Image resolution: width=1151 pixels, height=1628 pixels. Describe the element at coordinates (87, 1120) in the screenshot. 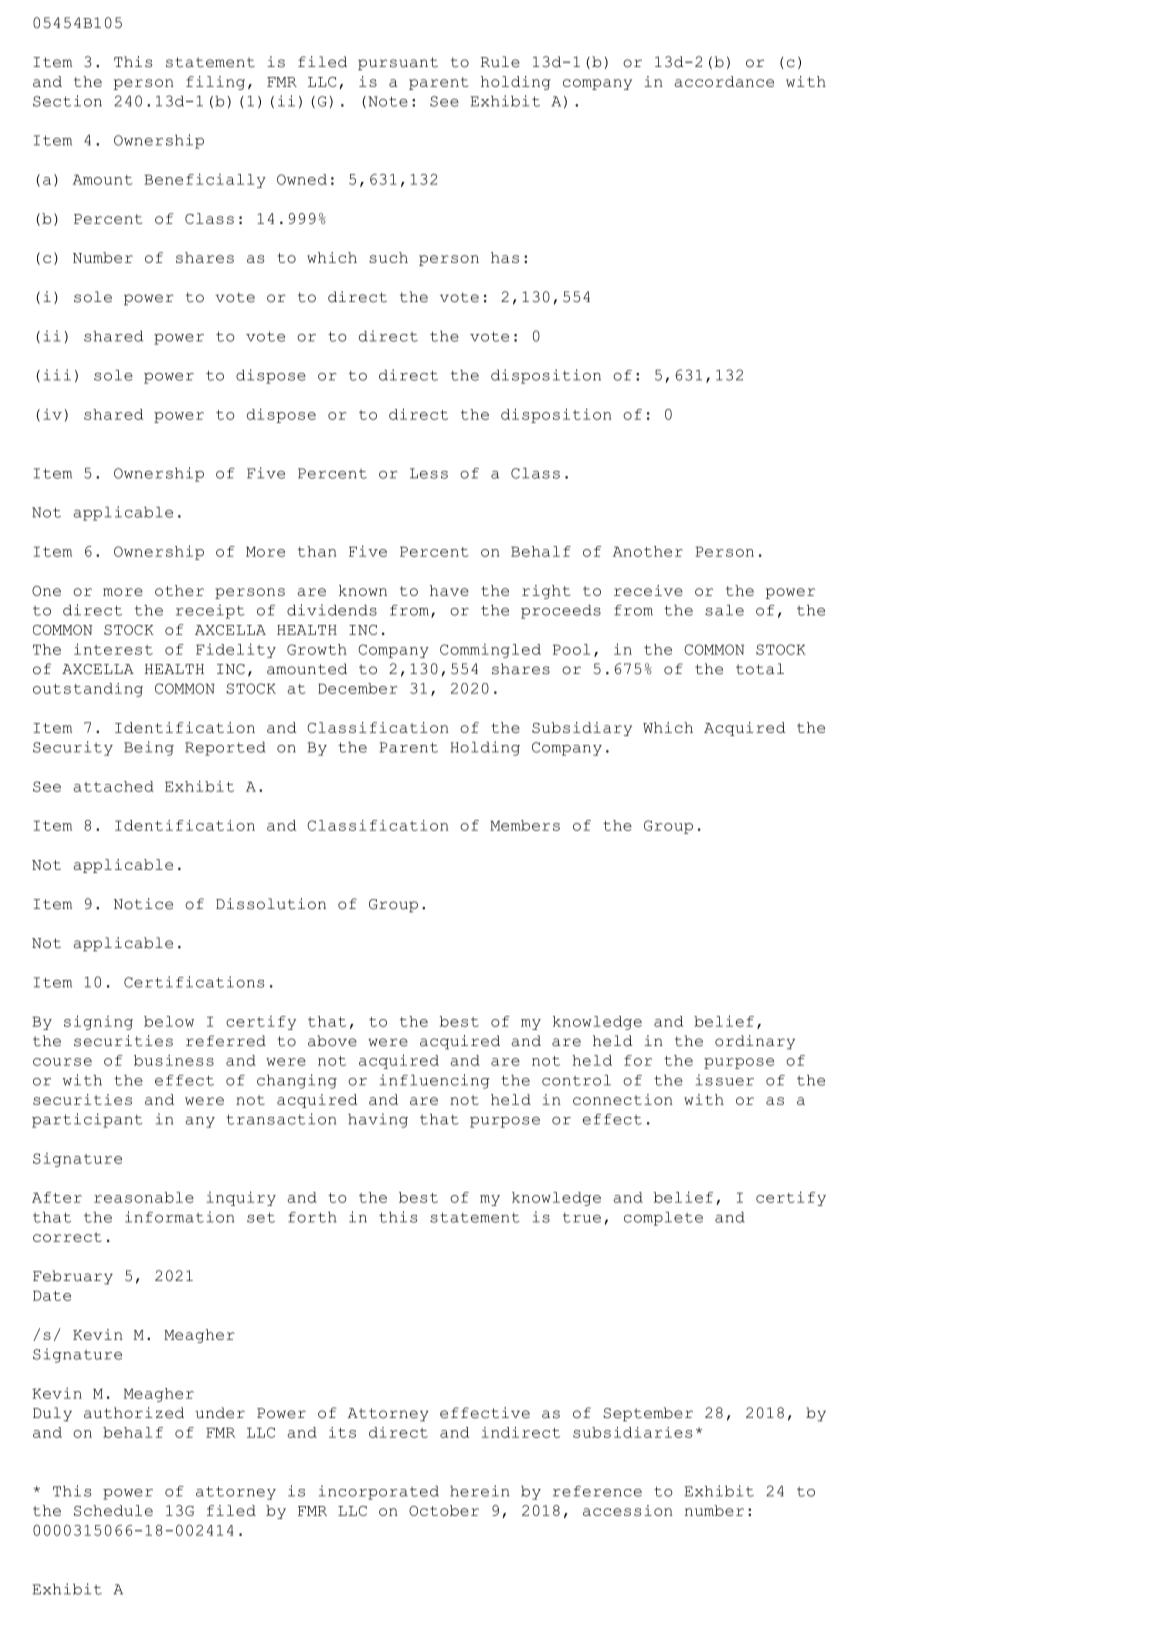

I see `participant` at that location.
